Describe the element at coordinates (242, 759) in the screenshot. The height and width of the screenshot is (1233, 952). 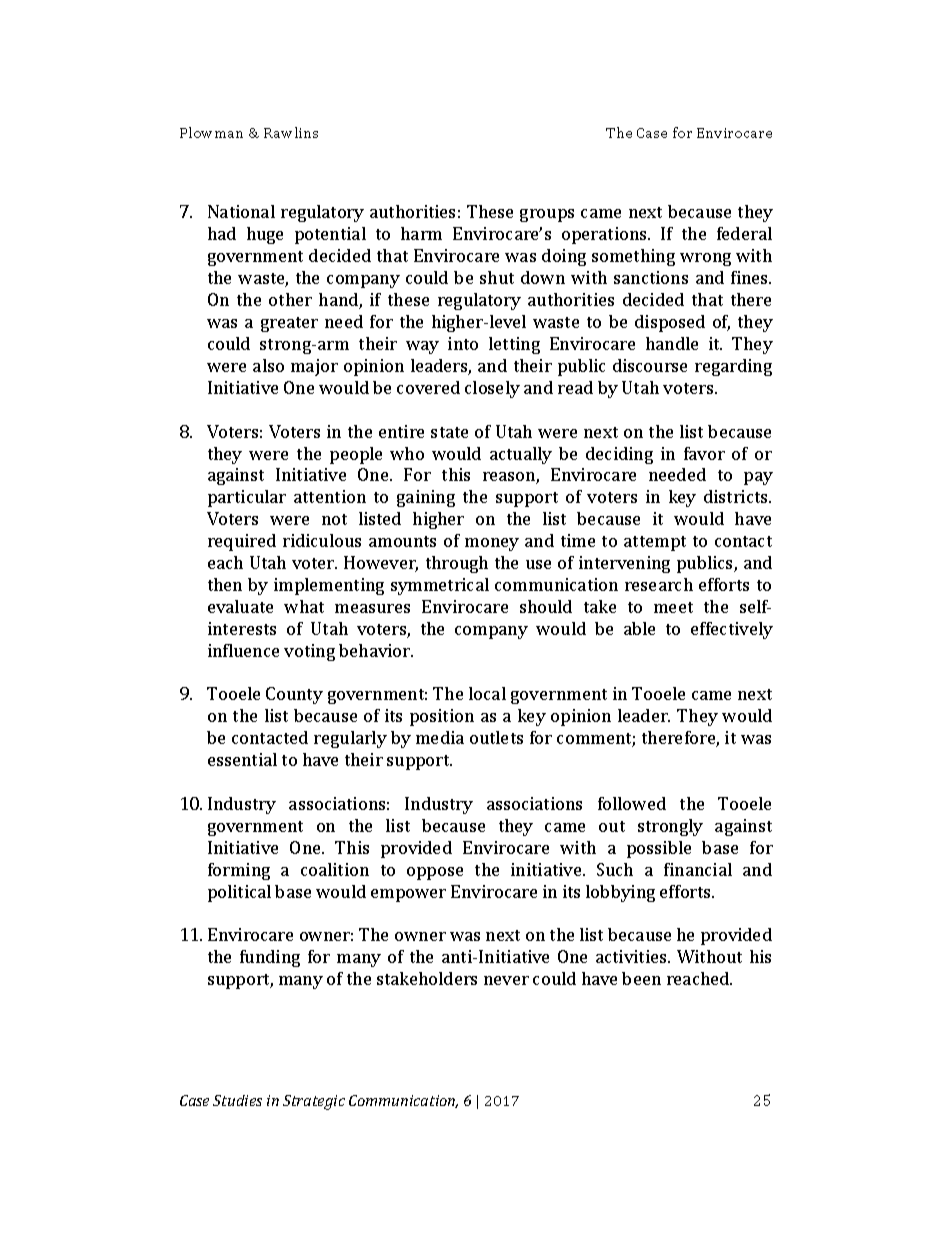
I see `essential` at that location.
